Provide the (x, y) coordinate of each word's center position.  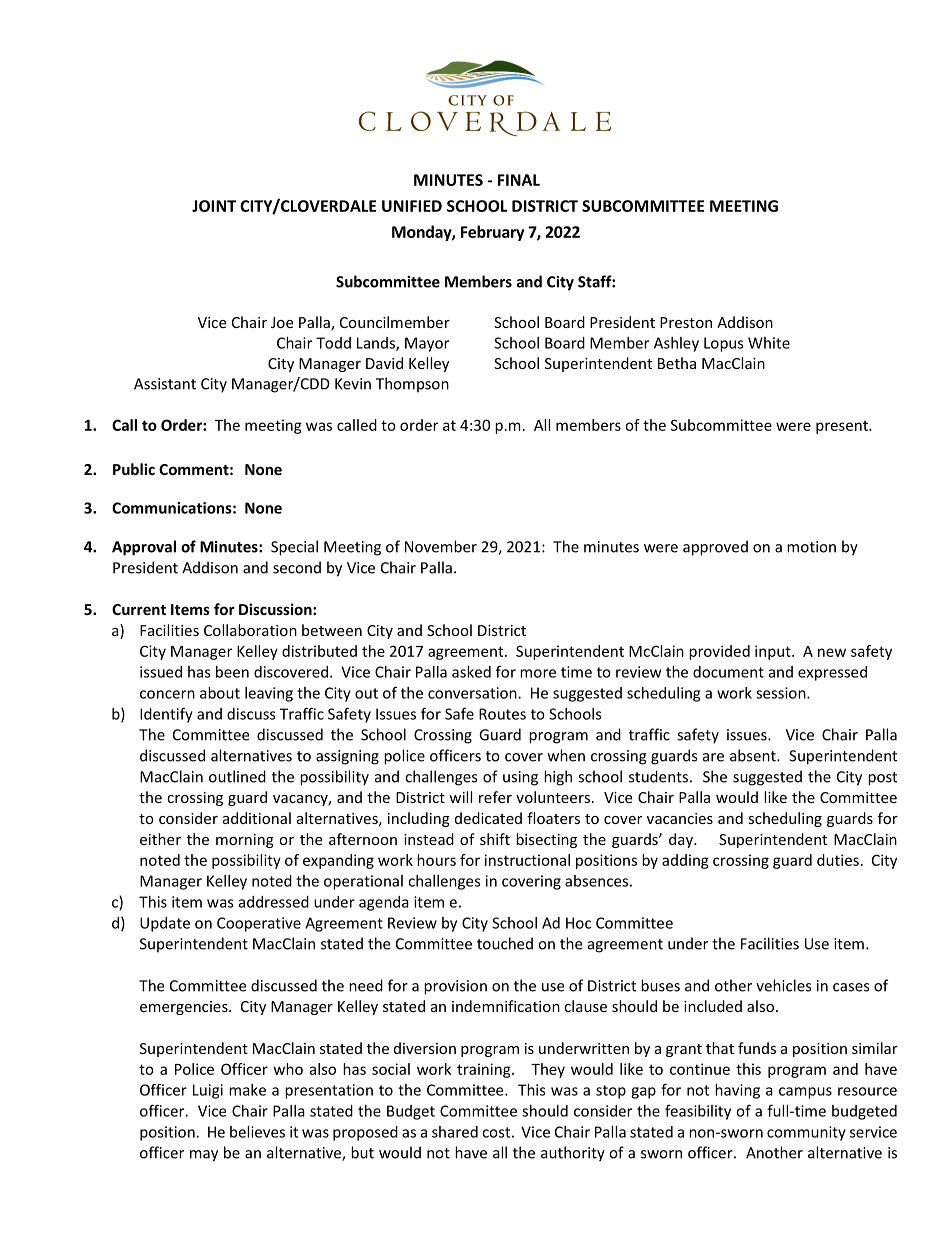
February (492, 233)
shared (455, 1132)
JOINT (214, 206)
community (806, 1133)
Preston (686, 322)
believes (257, 1132)
